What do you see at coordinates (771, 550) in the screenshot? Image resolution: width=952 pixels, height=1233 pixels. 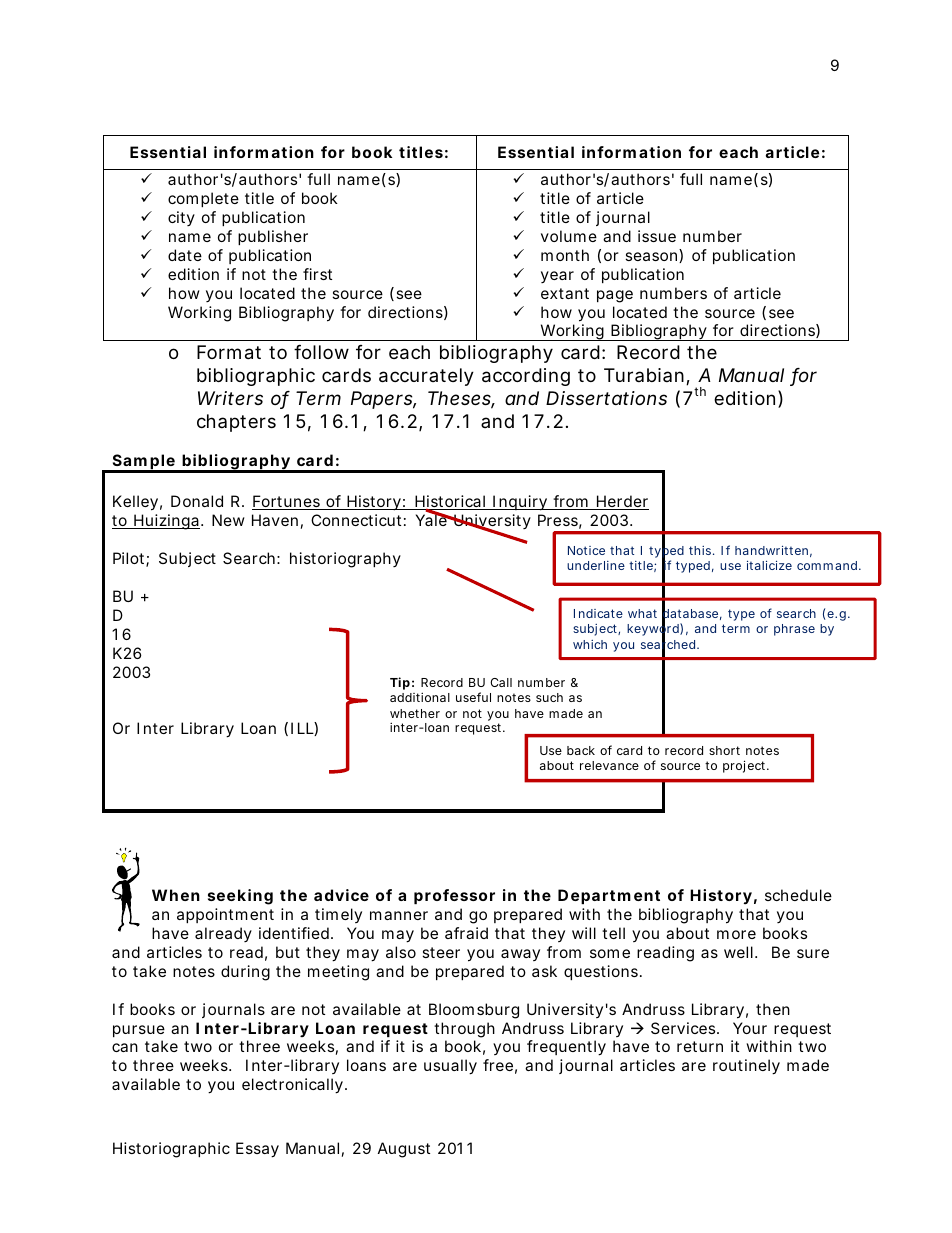 I see `handwritten` at bounding box center [771, 550].
